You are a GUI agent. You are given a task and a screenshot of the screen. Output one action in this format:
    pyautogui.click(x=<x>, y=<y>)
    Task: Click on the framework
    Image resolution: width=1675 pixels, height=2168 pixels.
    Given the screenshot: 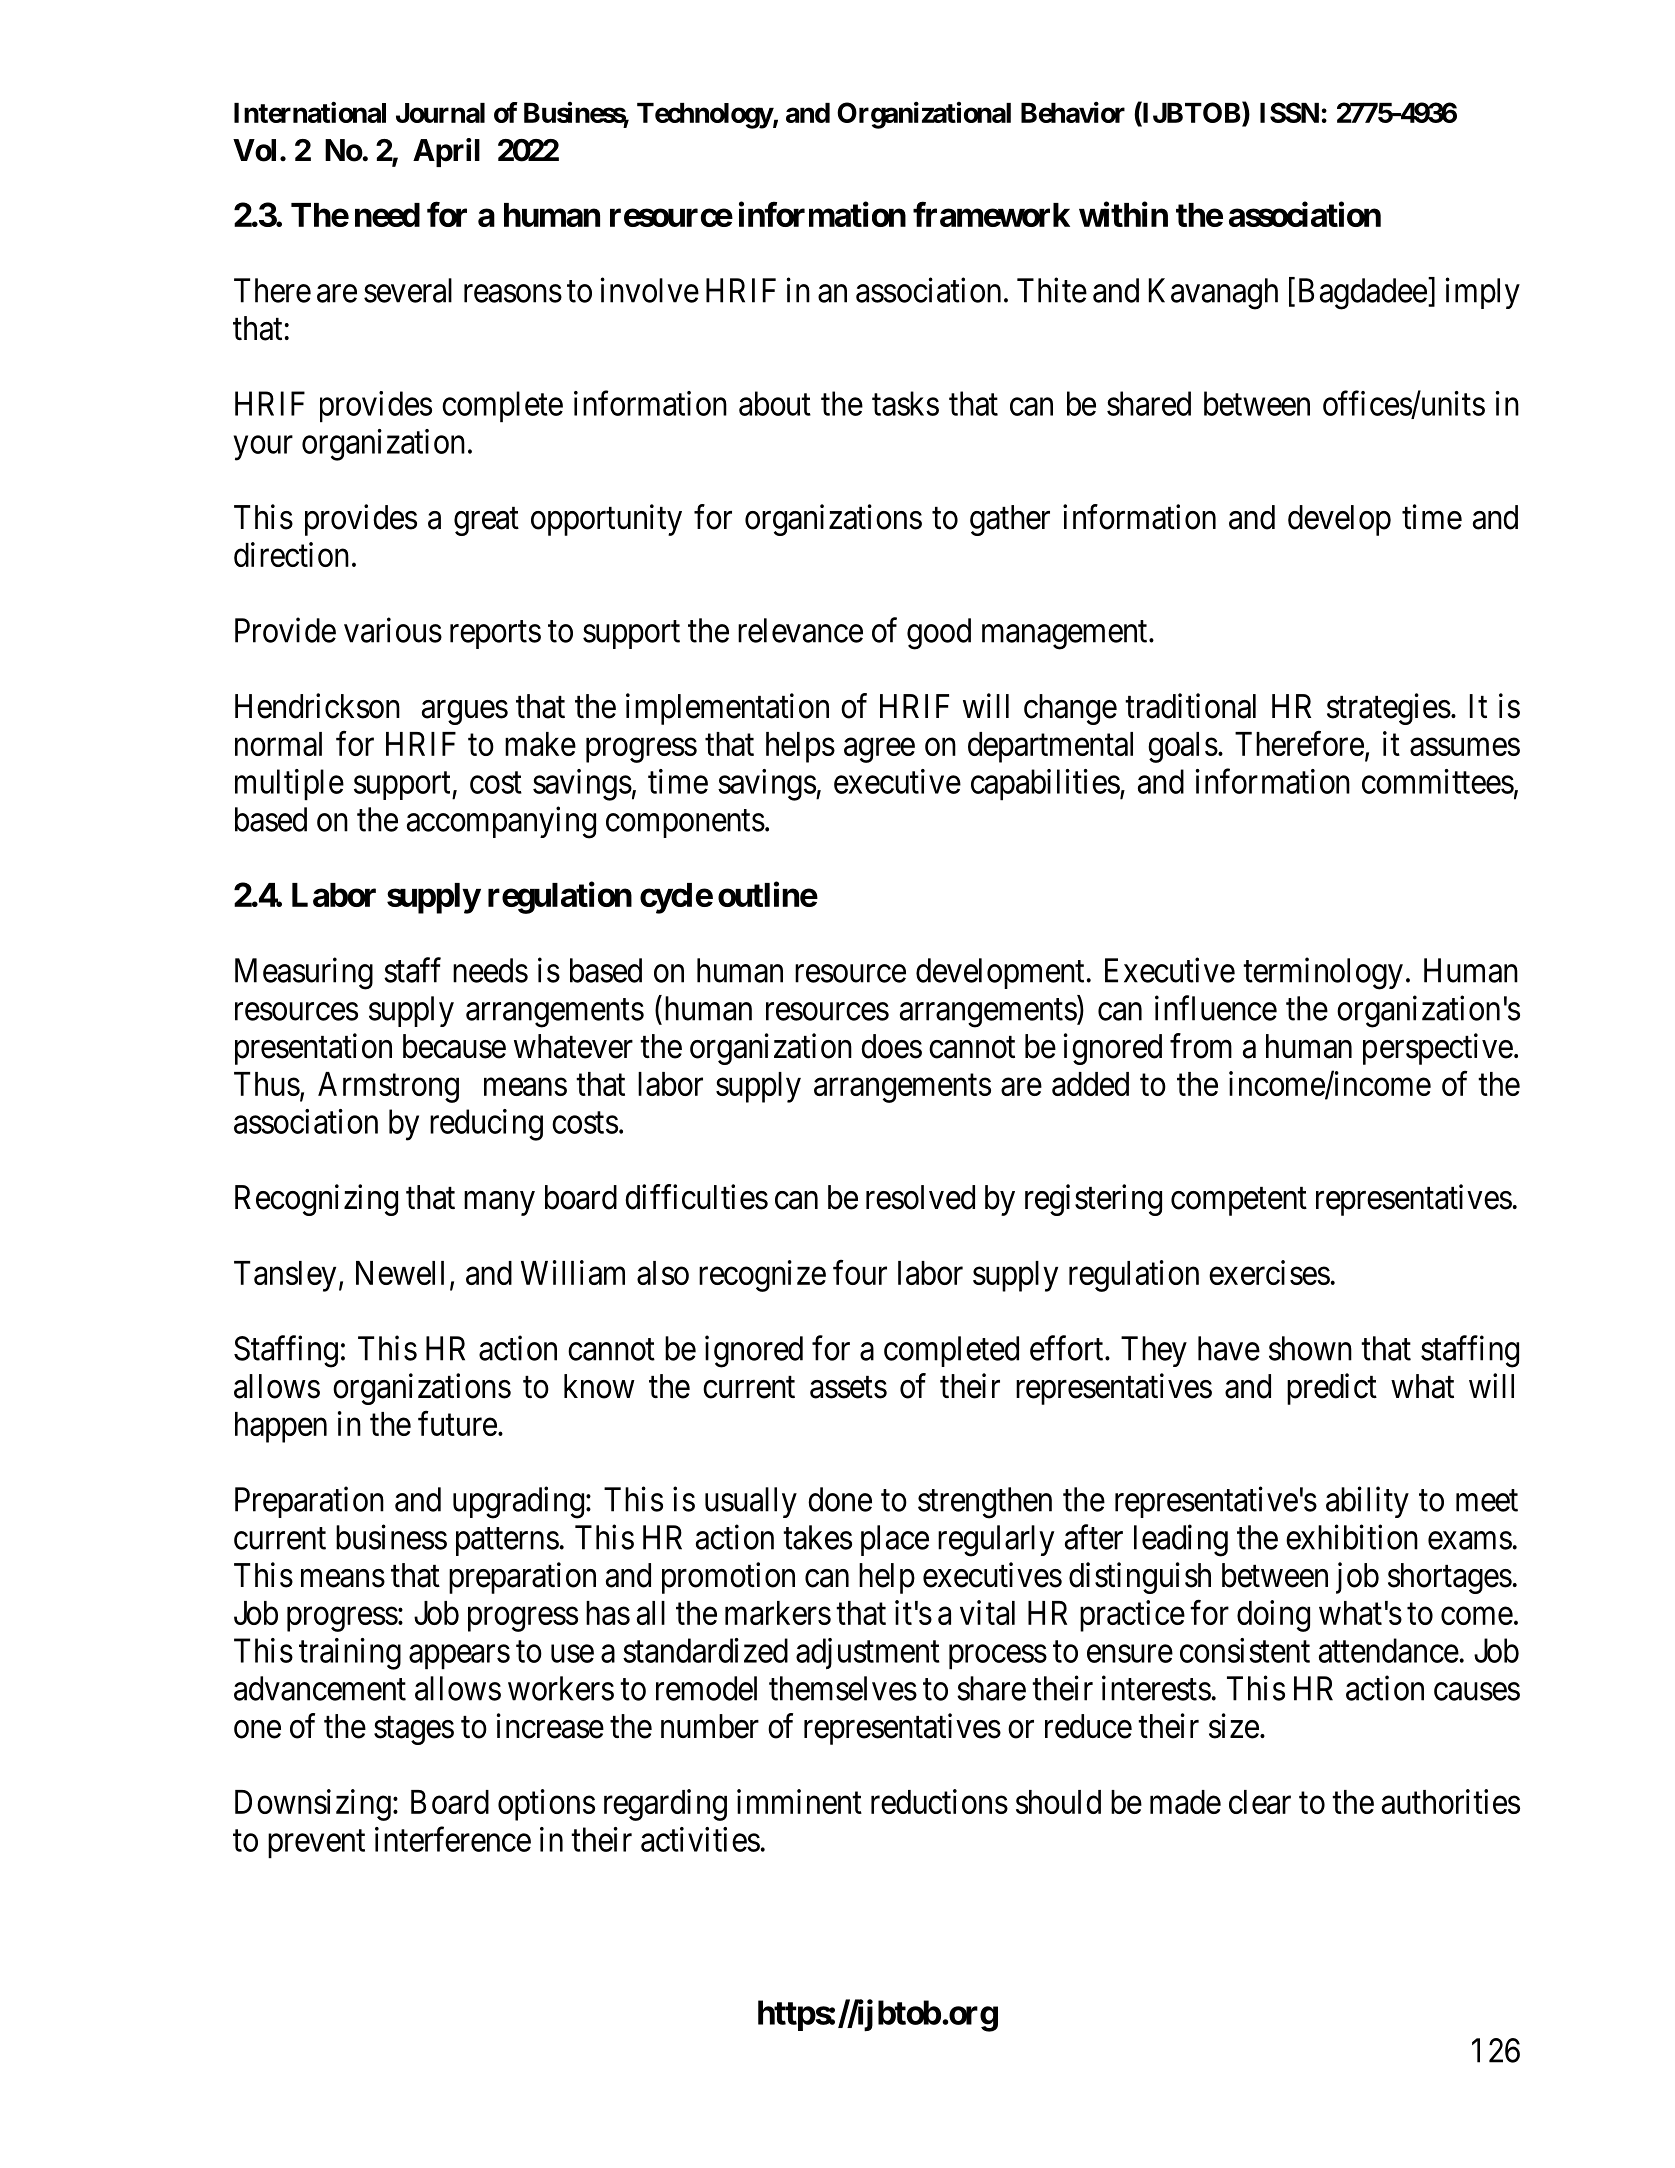 What is the action you would take?
    pyautogui.click(x=991, y=214)
